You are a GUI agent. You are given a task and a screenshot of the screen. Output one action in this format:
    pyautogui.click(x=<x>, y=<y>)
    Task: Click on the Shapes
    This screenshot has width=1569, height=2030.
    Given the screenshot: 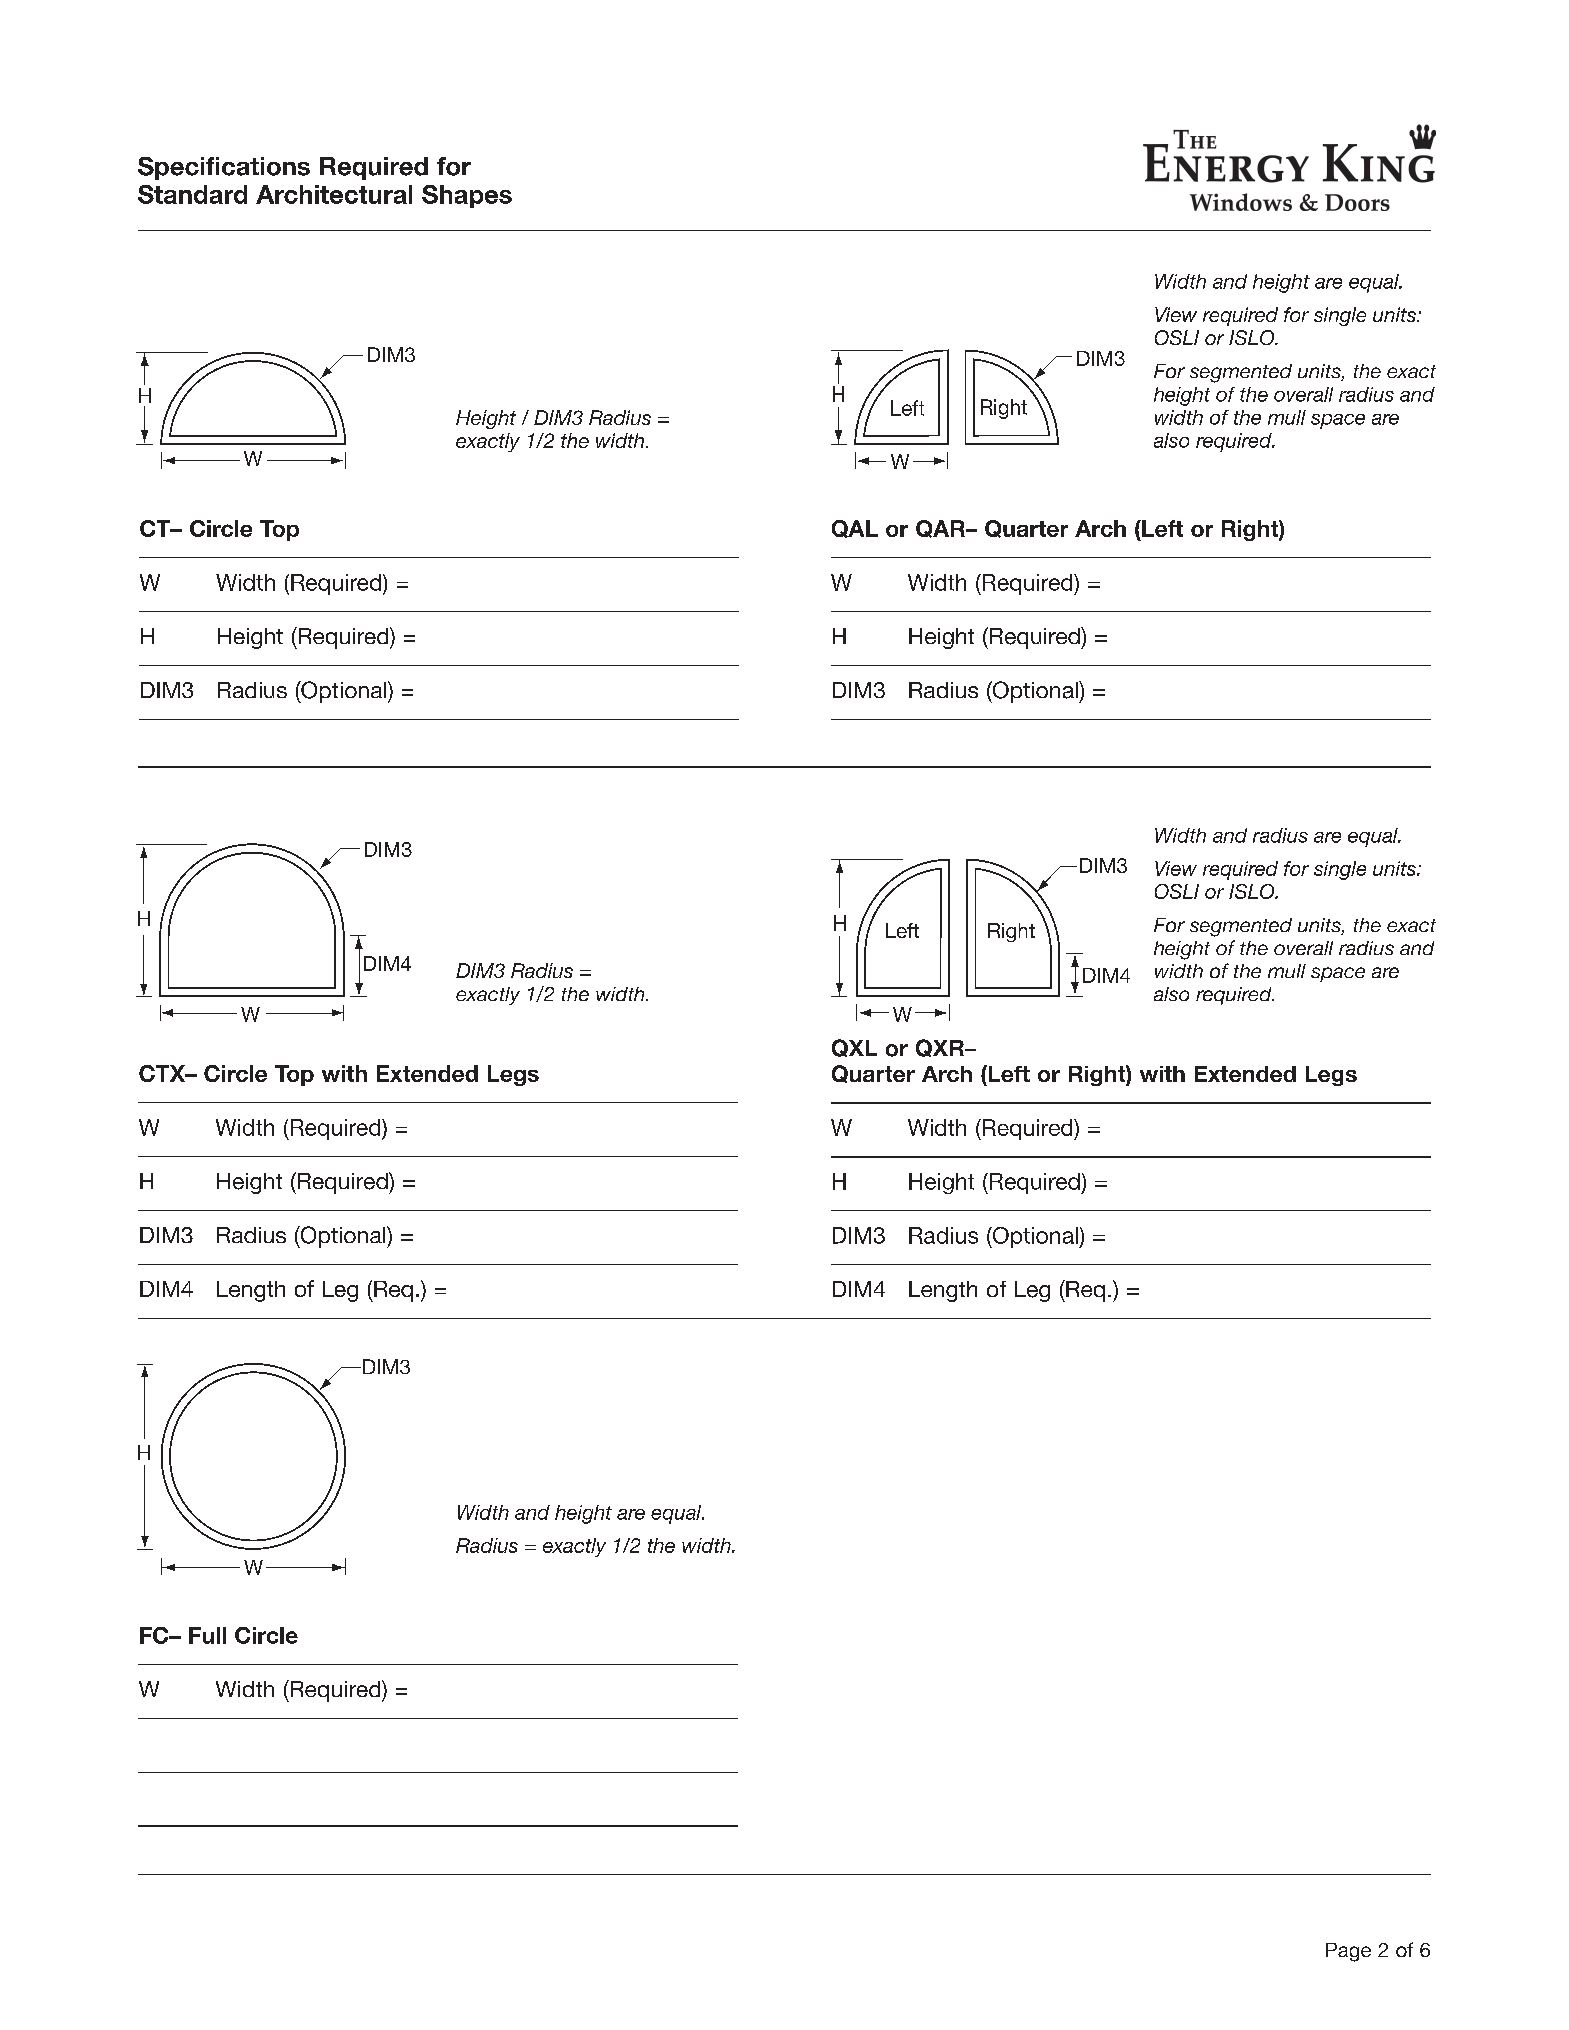 What is the action you would take?
    pyautogui.click(x=467, y=196)
